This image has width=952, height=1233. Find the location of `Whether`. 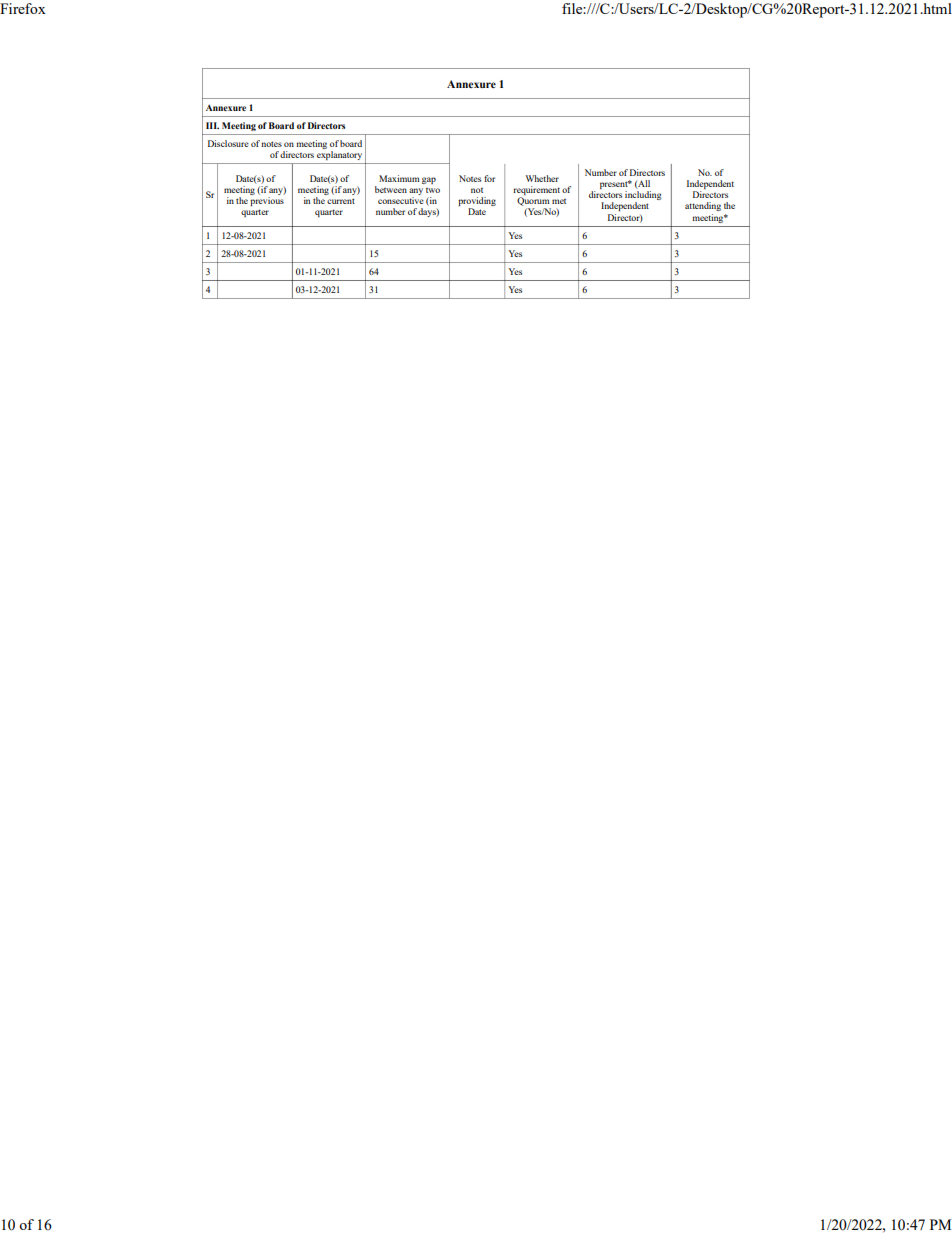

Whether is located at coordinates (542, 178).
